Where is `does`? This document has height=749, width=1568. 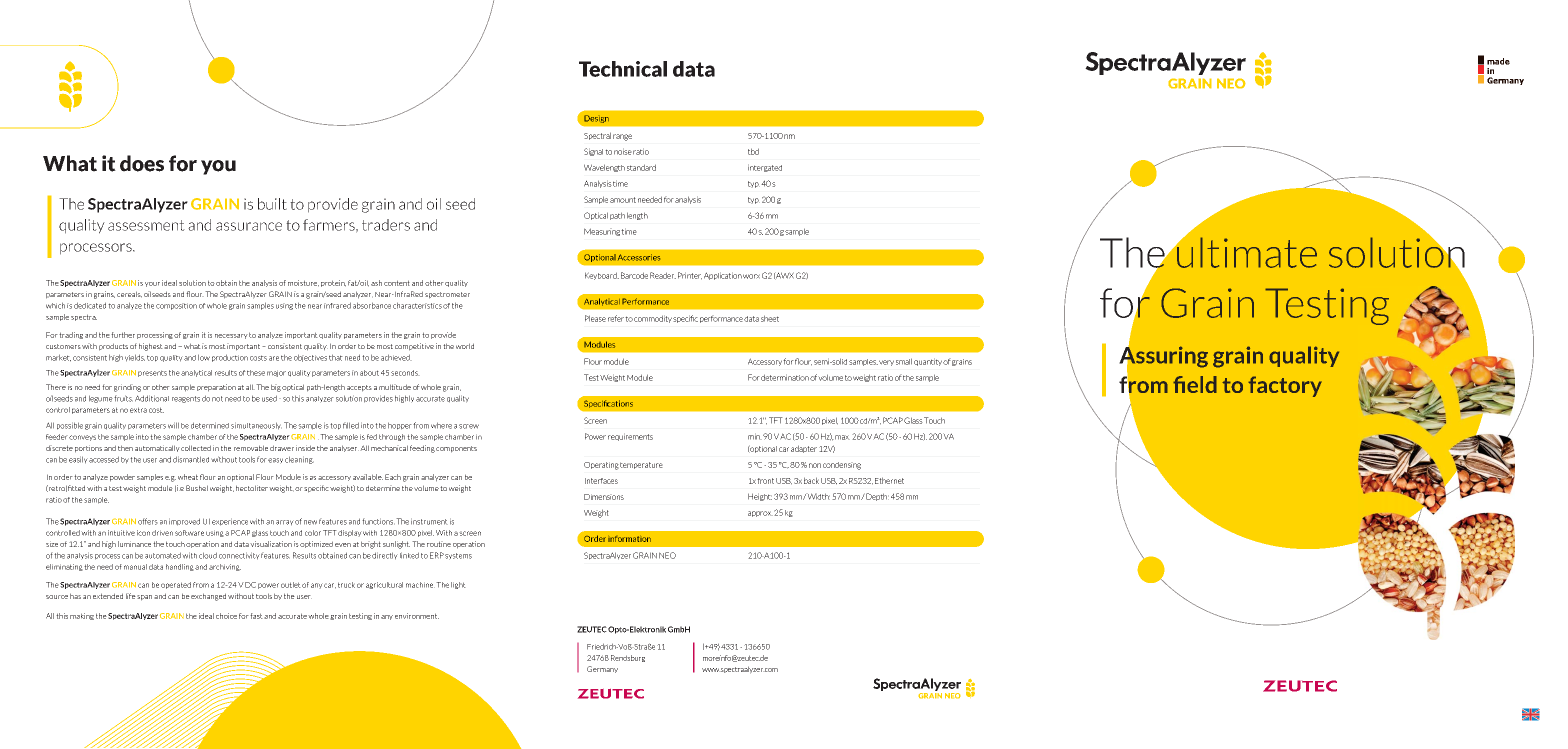 does is located at coordinates (142, 163).
